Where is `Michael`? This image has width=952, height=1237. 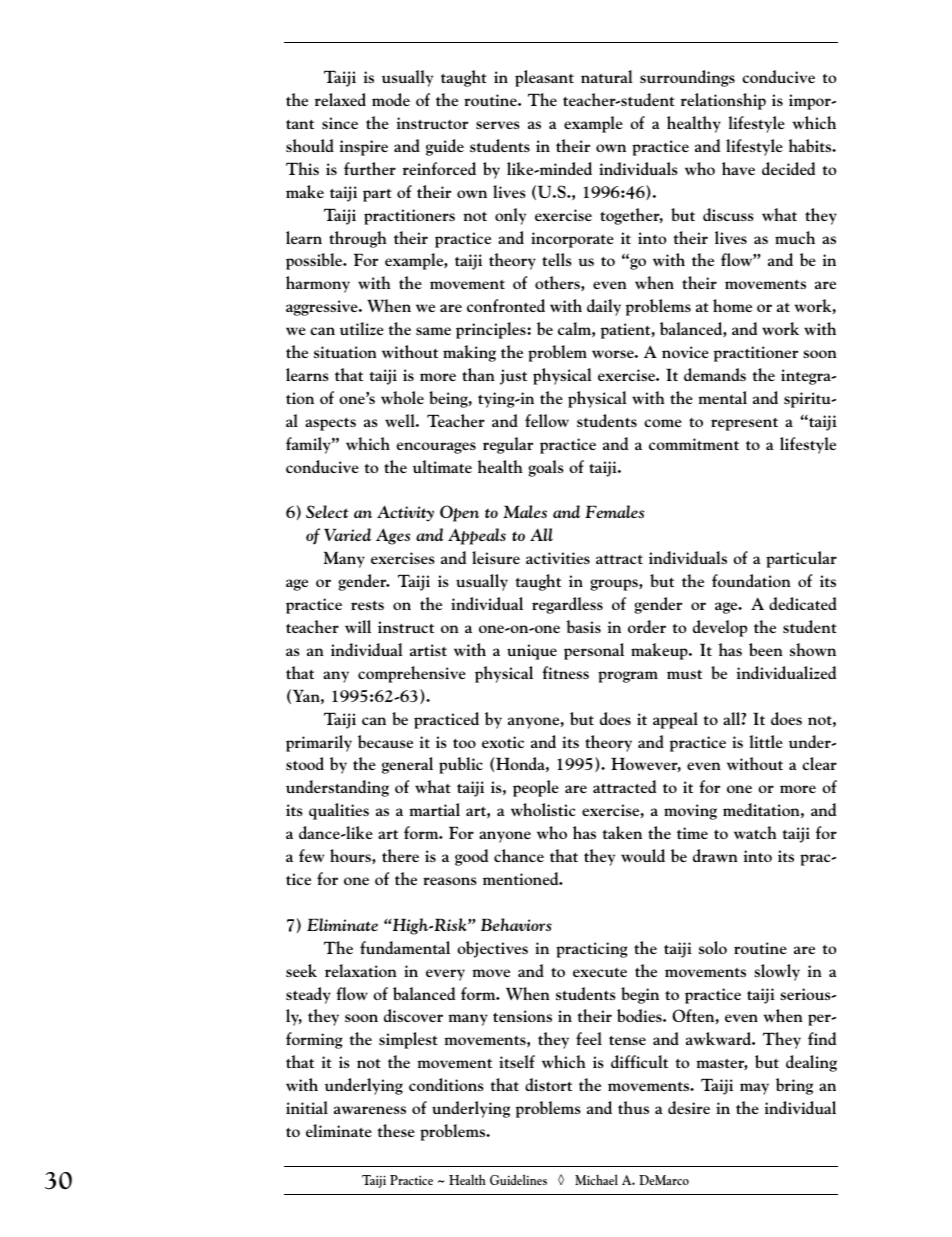
Michael is located at coordinates (596, 1179).
